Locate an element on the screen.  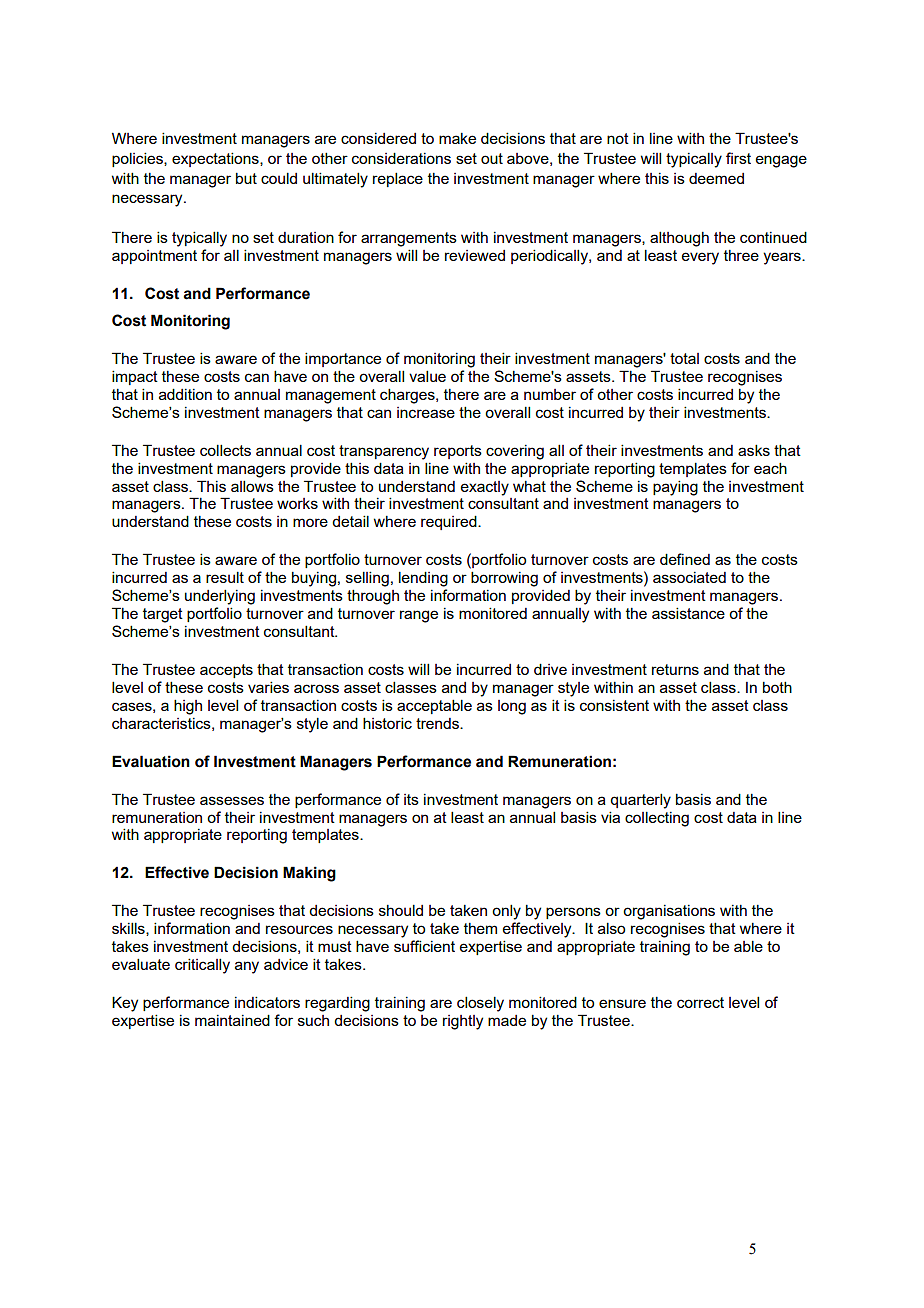
closely is located at coordinates (480, 1004).
